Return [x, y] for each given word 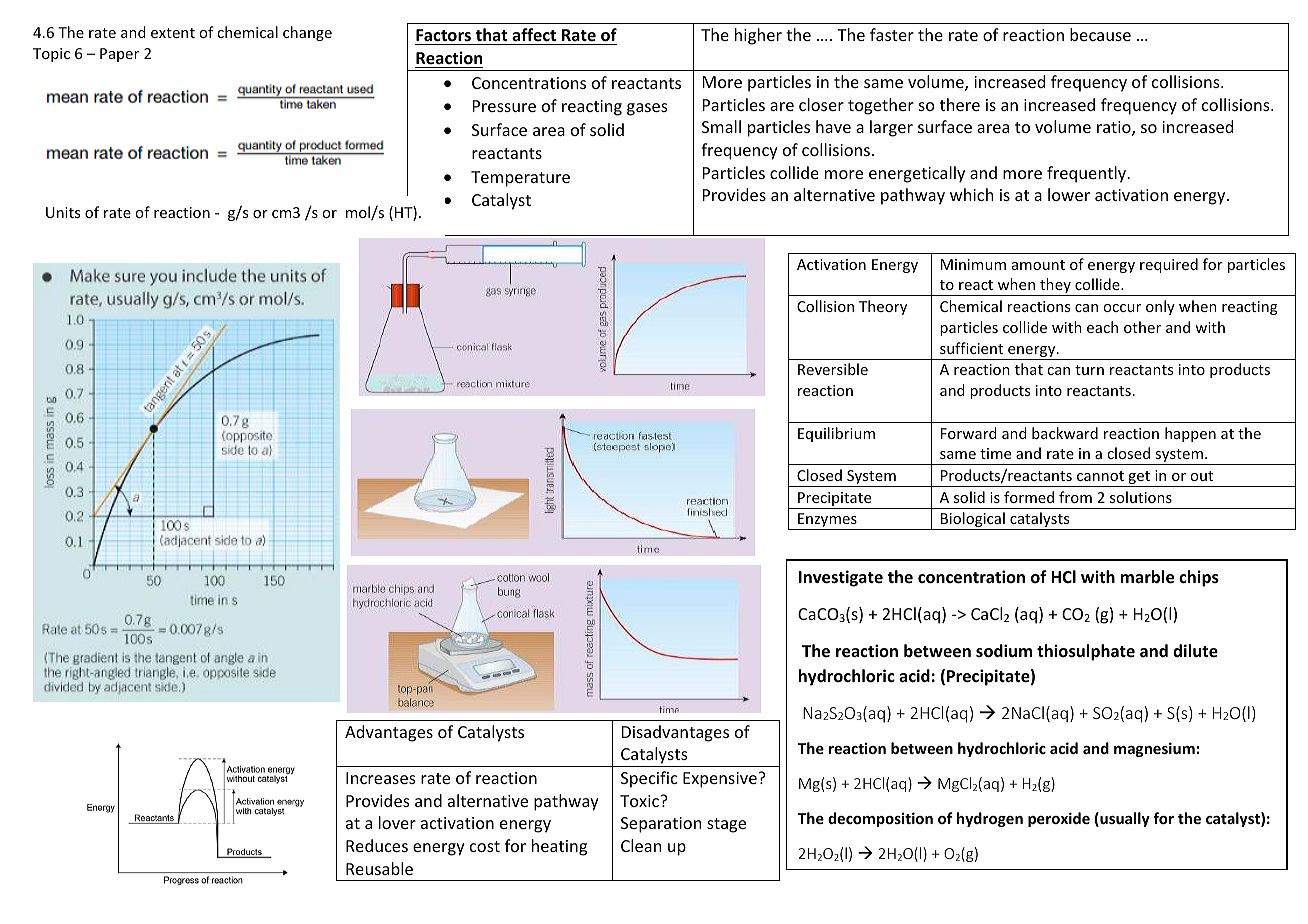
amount [1038, 265]
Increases [381, 778]
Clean [641, 845]
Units [63, 212]
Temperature [520, 179]
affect [534, 36]
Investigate [841, 578]
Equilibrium [836, 434]
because [1100, 34]
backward [1065, 433]
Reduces [377, 845]
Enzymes [827, 521]
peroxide [1059, 819]
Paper [119, 55]
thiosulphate [1086, 652]
